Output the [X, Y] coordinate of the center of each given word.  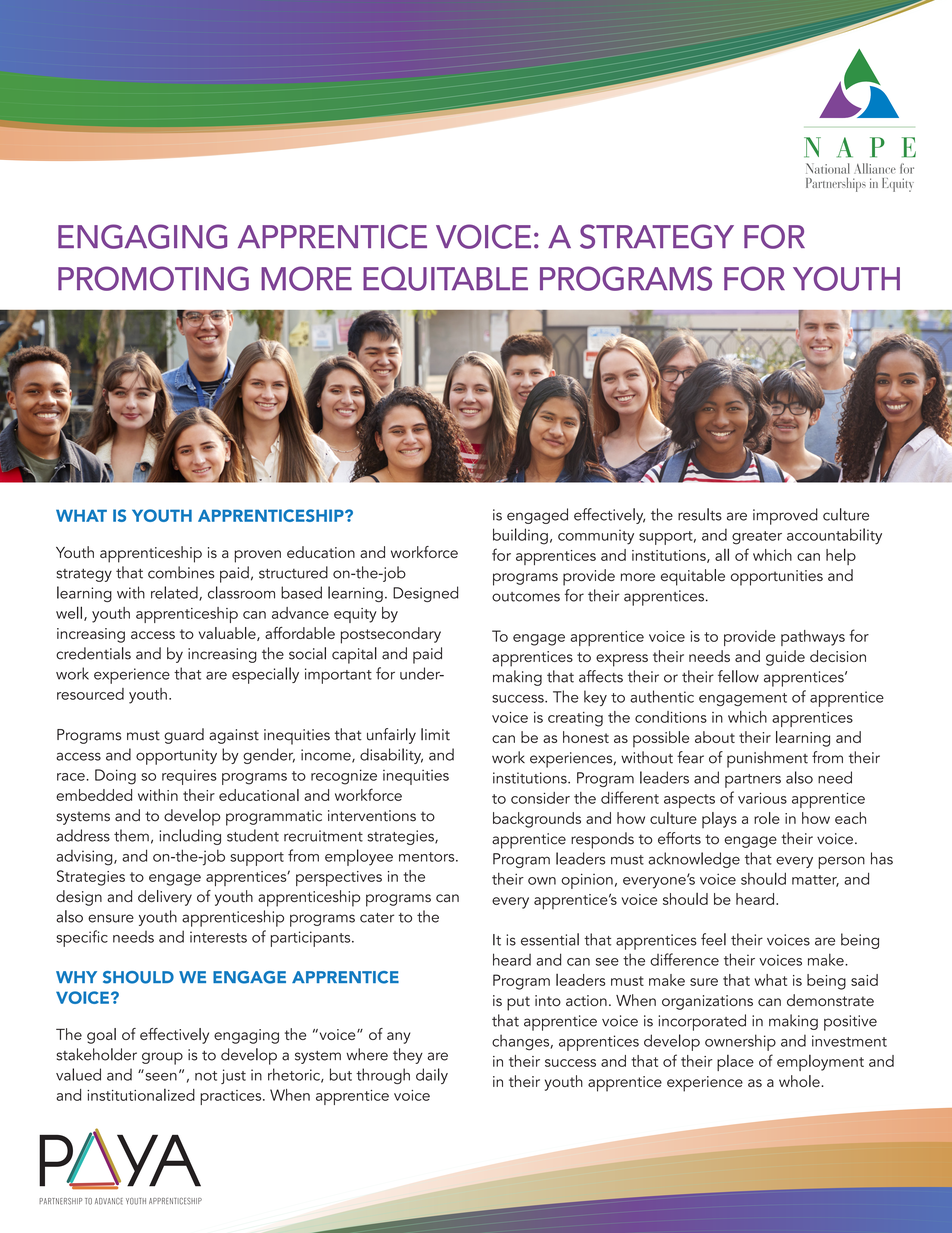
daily [432, 1076]
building [520, 536]
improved [785, 516]
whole [800, 1081]
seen [160, 1075]
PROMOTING [153, 278]
